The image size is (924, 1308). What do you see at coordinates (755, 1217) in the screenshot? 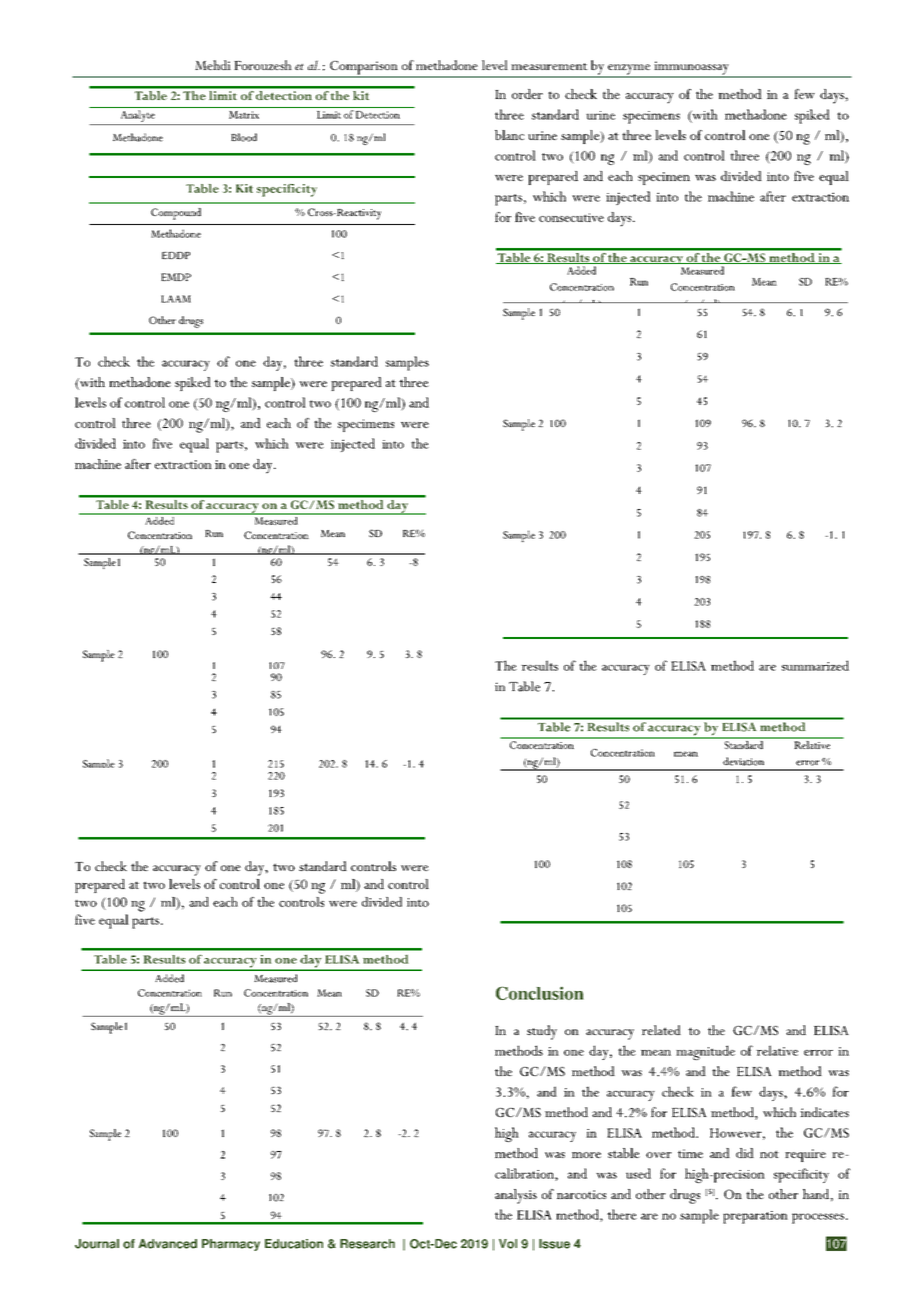
I see `preparation` at bounding box center [755, 1217].
